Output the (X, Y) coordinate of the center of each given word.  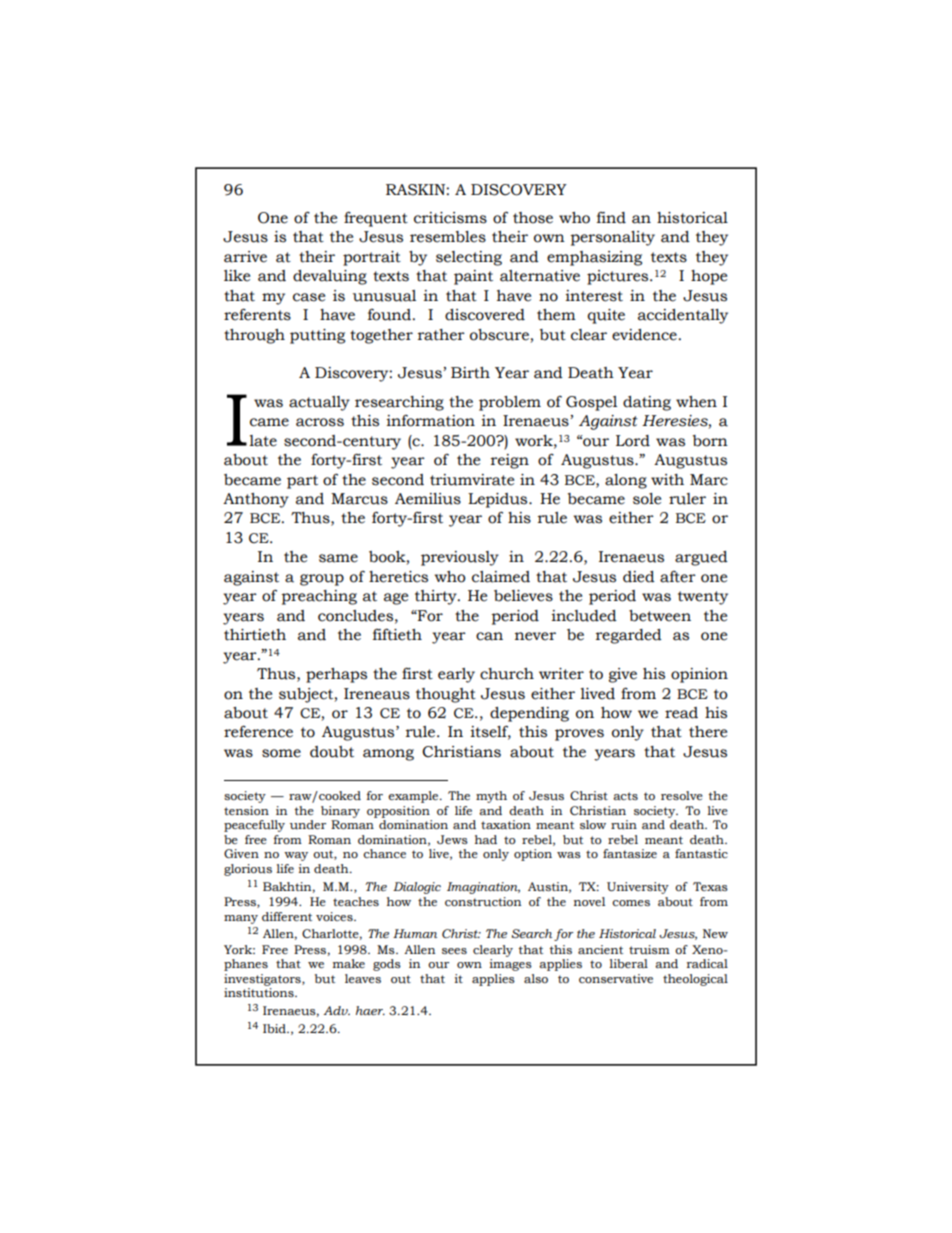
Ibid (275, 1028)
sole (647, 499)
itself (490, 732)
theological (695, 980)
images (510, 965)
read (681, 713)
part (302, 482)
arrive (245, 257)
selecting (469, 258)
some (281, 753)
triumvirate (472, 480)
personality (612, 238)
